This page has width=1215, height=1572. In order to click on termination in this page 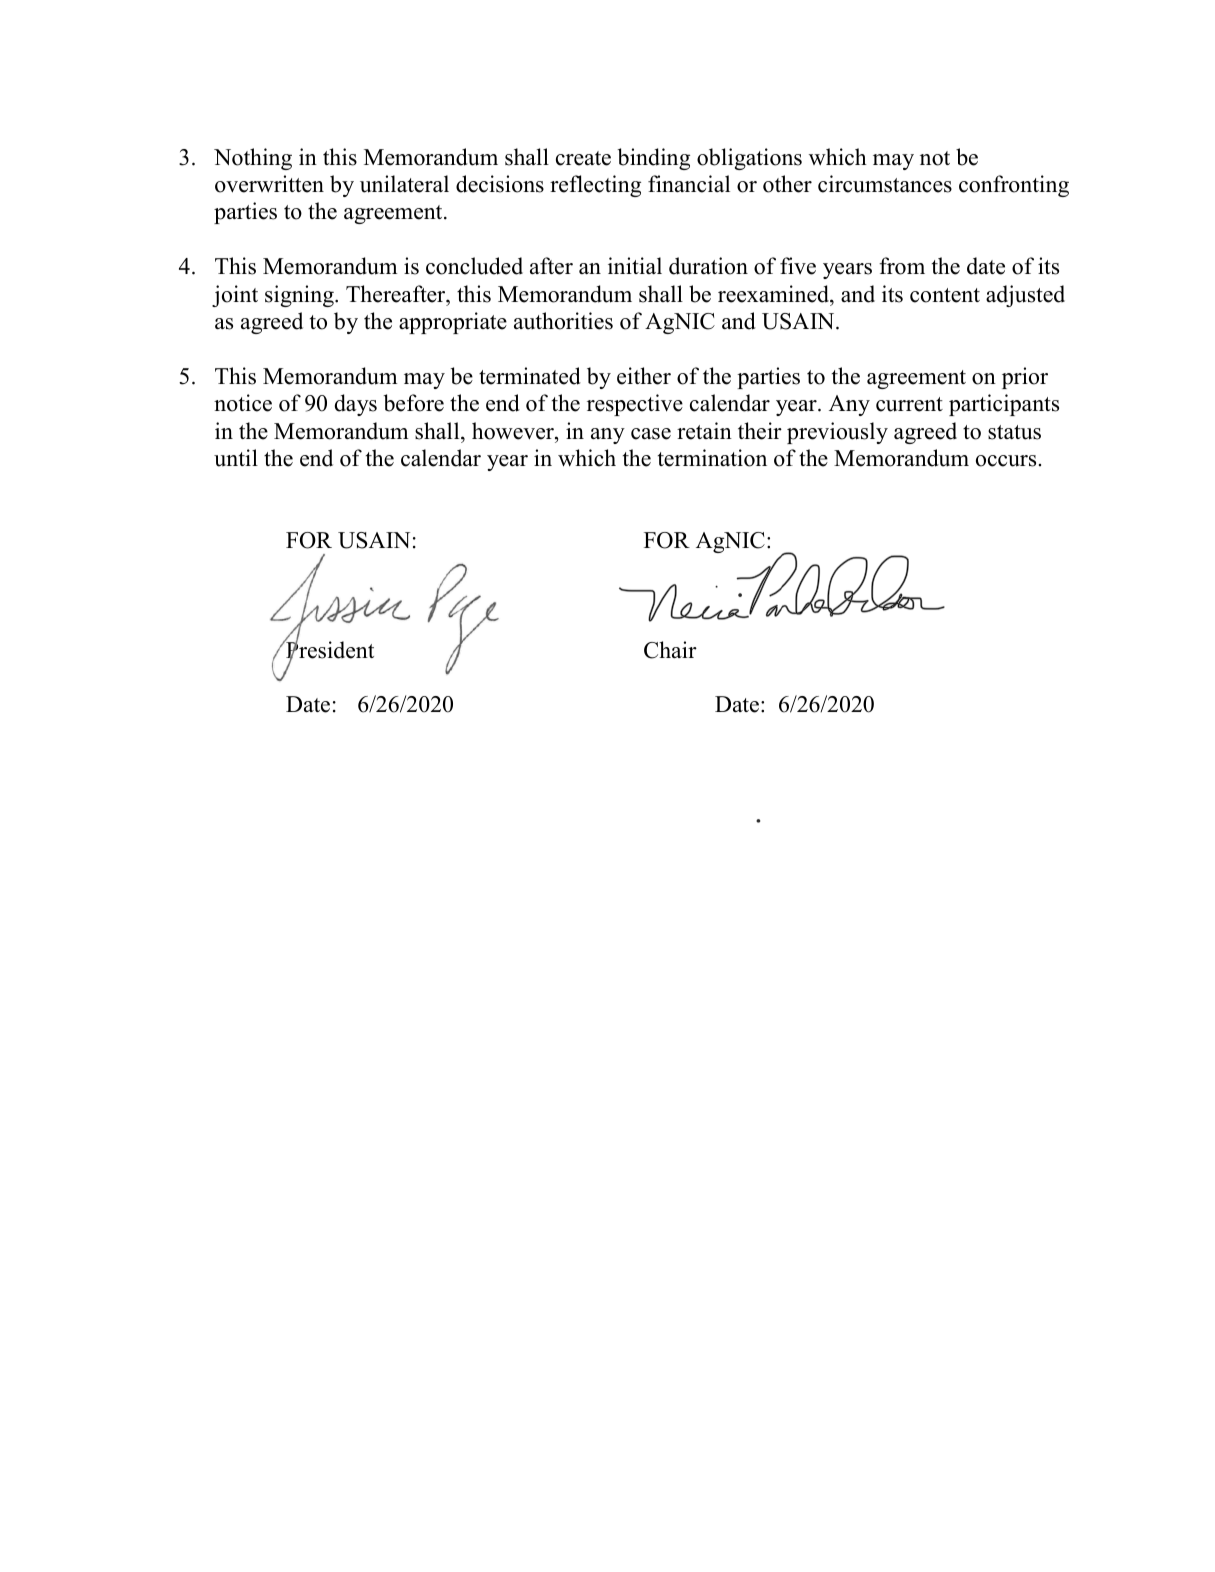, I will do `click(712, 458)`.
